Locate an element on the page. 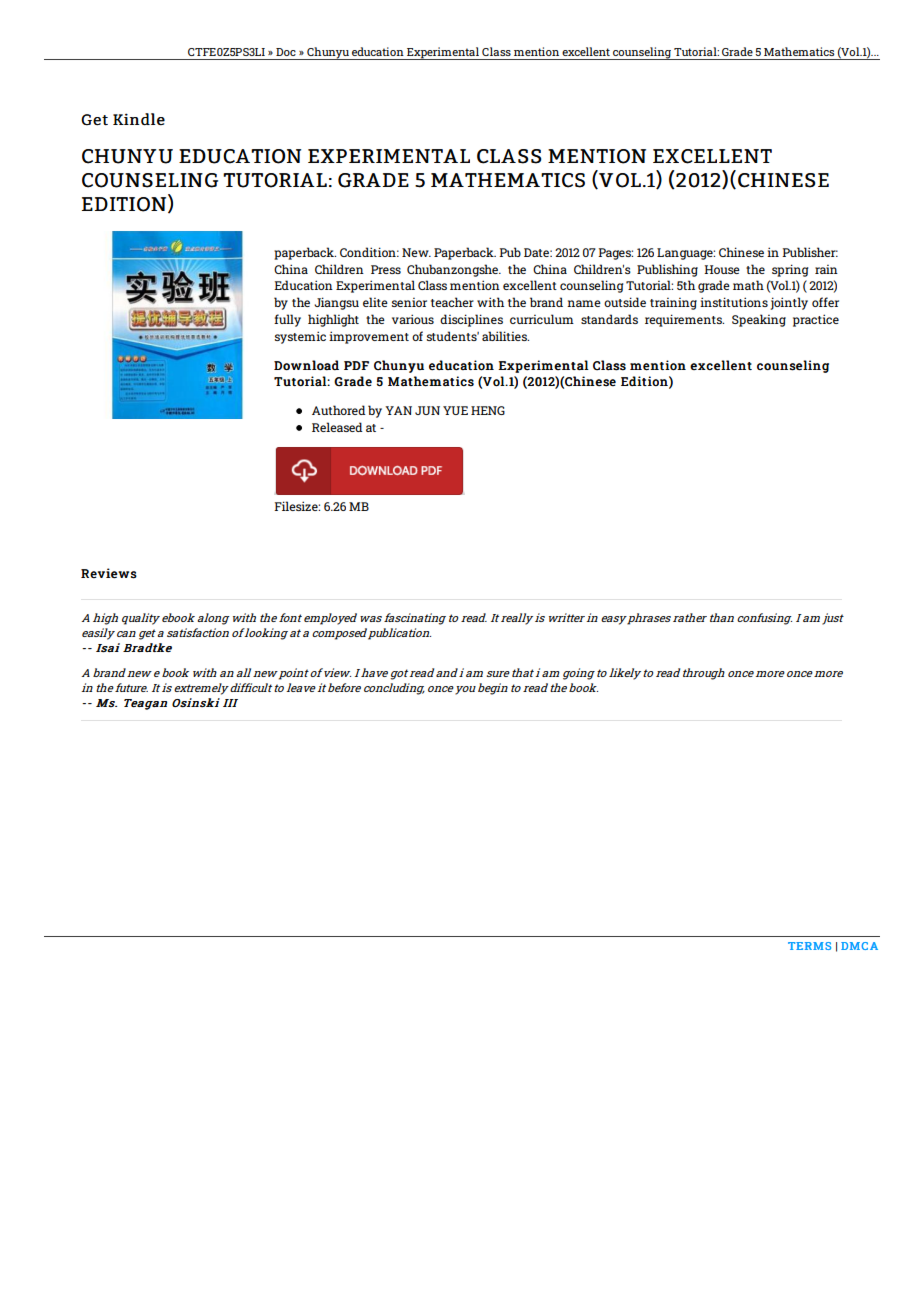 This page has width=924, height=1308. Authored is located at coordinates (339, 410).
